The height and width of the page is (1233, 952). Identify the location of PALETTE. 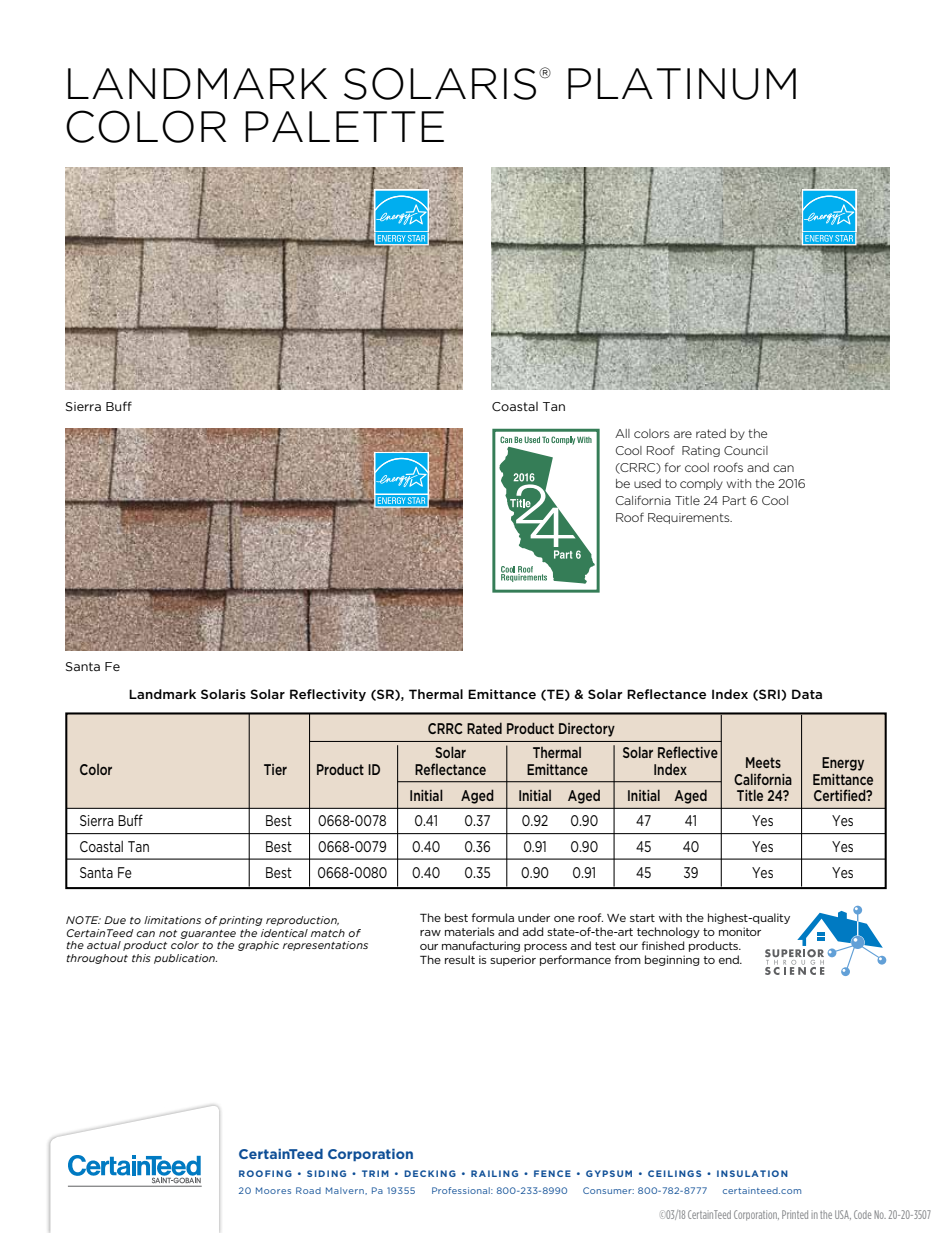
(344, 126).
